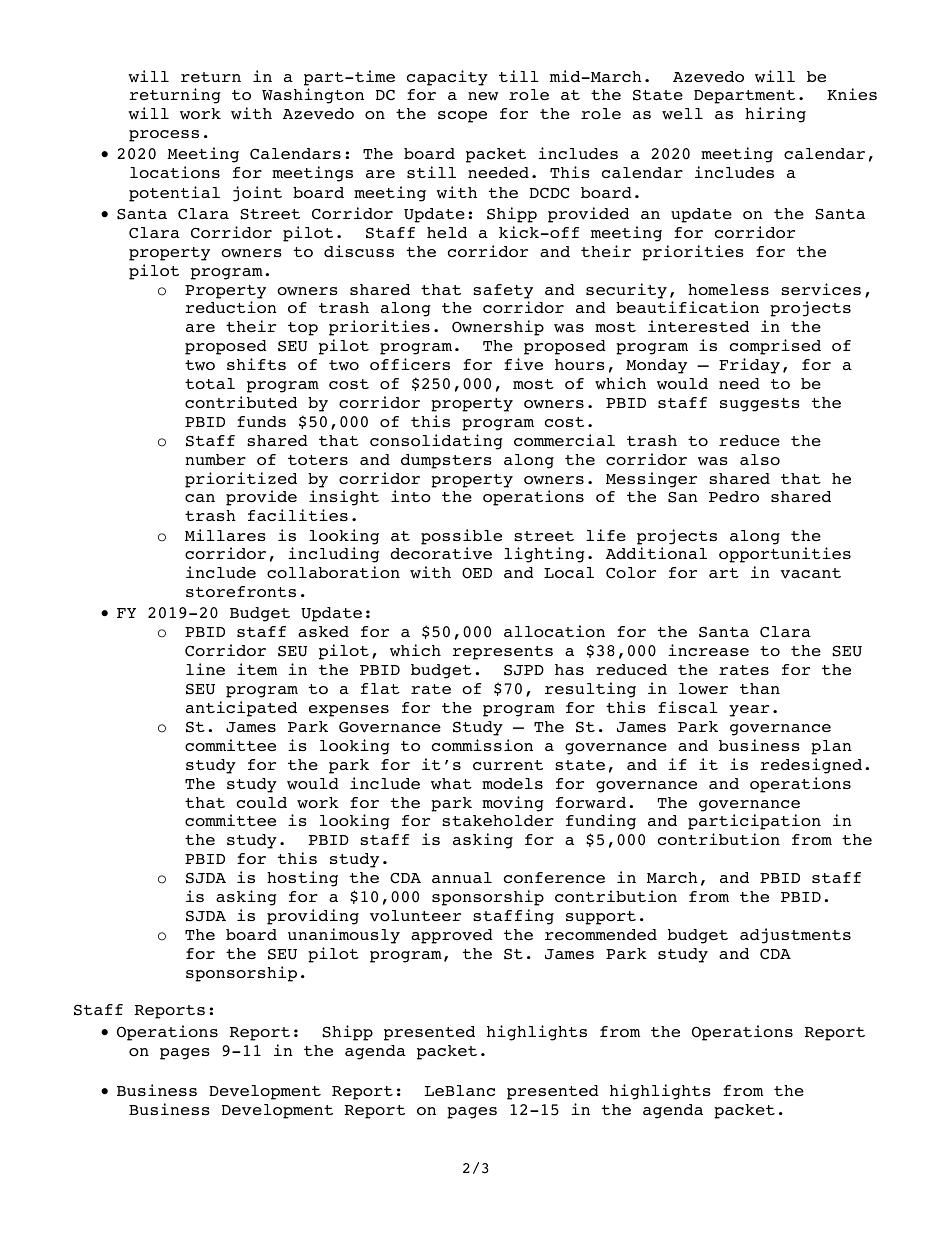 The height and width of the screenshot is (1233, 952). What do you see at coordinates (313, 917) in the screenshot?
I see `providing` at bounding box center [313, 917].
